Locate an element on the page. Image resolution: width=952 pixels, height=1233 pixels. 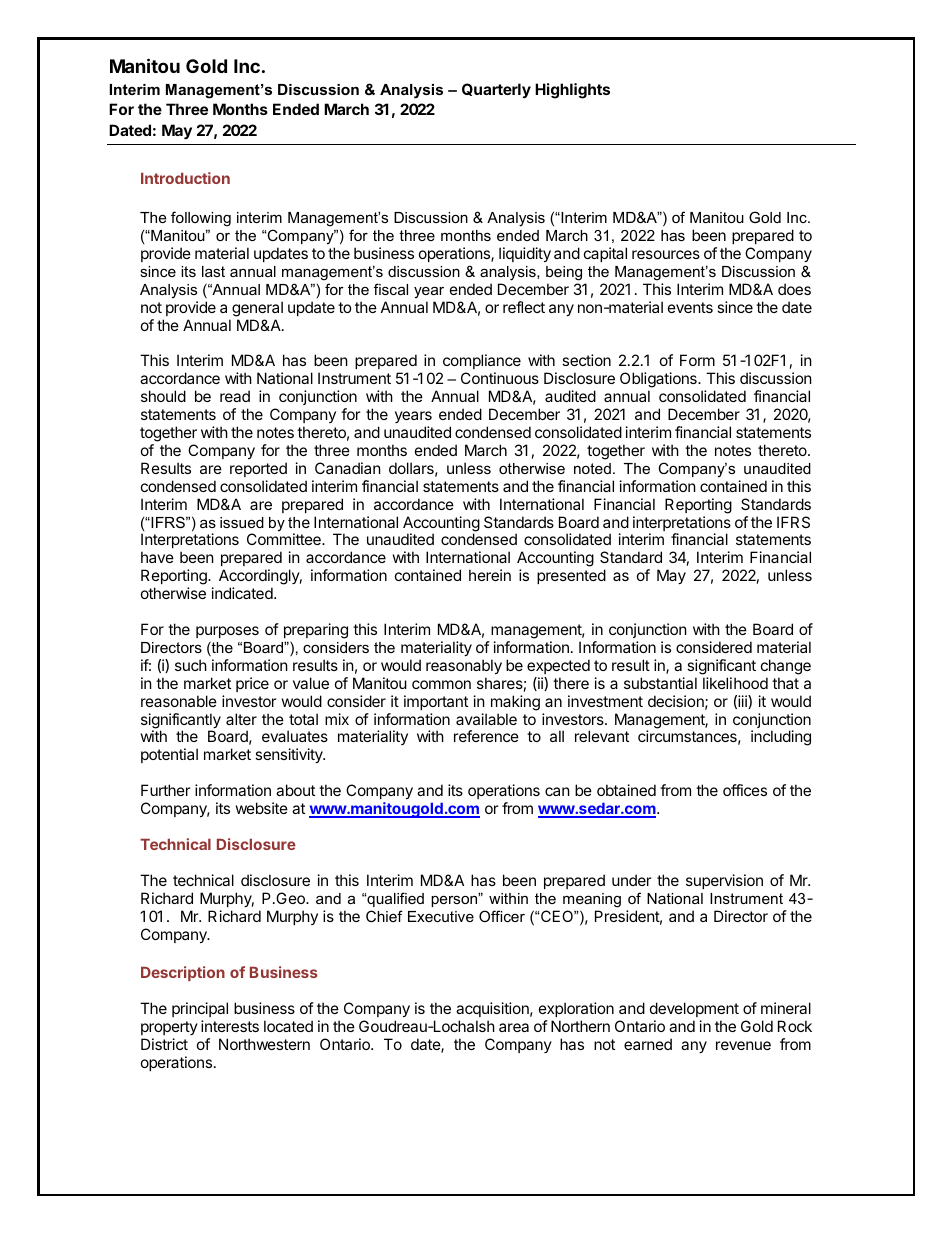
Introduction is located at coordinates (185, 178).
